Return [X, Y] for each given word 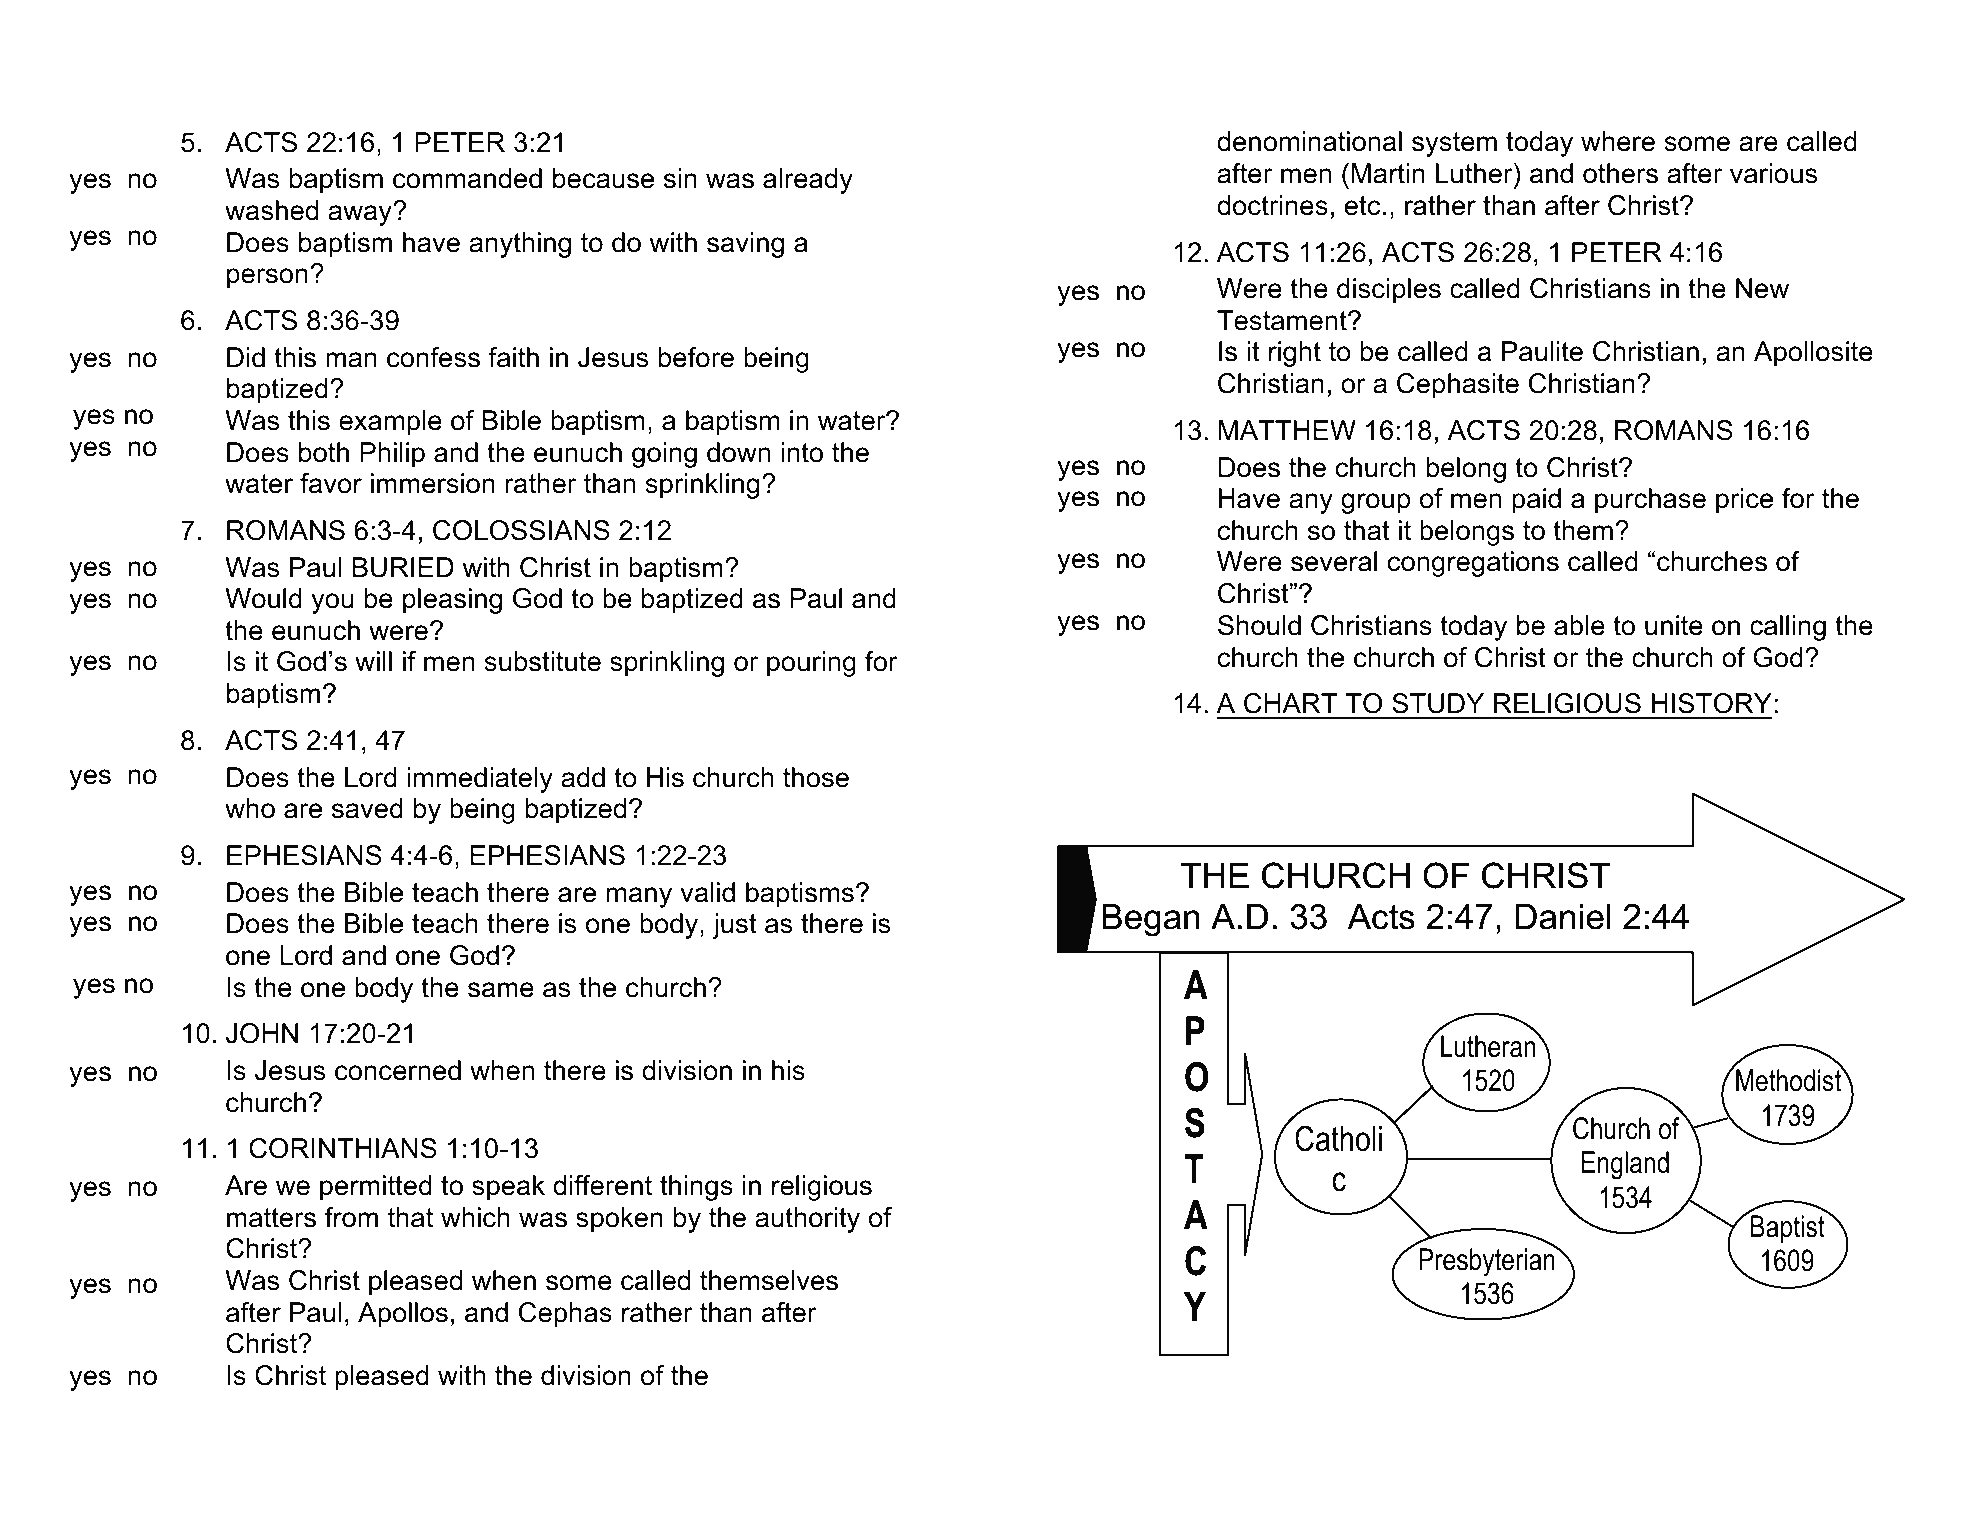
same [501, 990]
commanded [467, 178]
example [390, 423]
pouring [811, 664]
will [373, 661]
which [475, 1217]
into [802, 452]
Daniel [1563, 917]
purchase [1650, 501]
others [1620, 173]
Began [1151, 920]
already [808, 181]
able [1579, 625]
